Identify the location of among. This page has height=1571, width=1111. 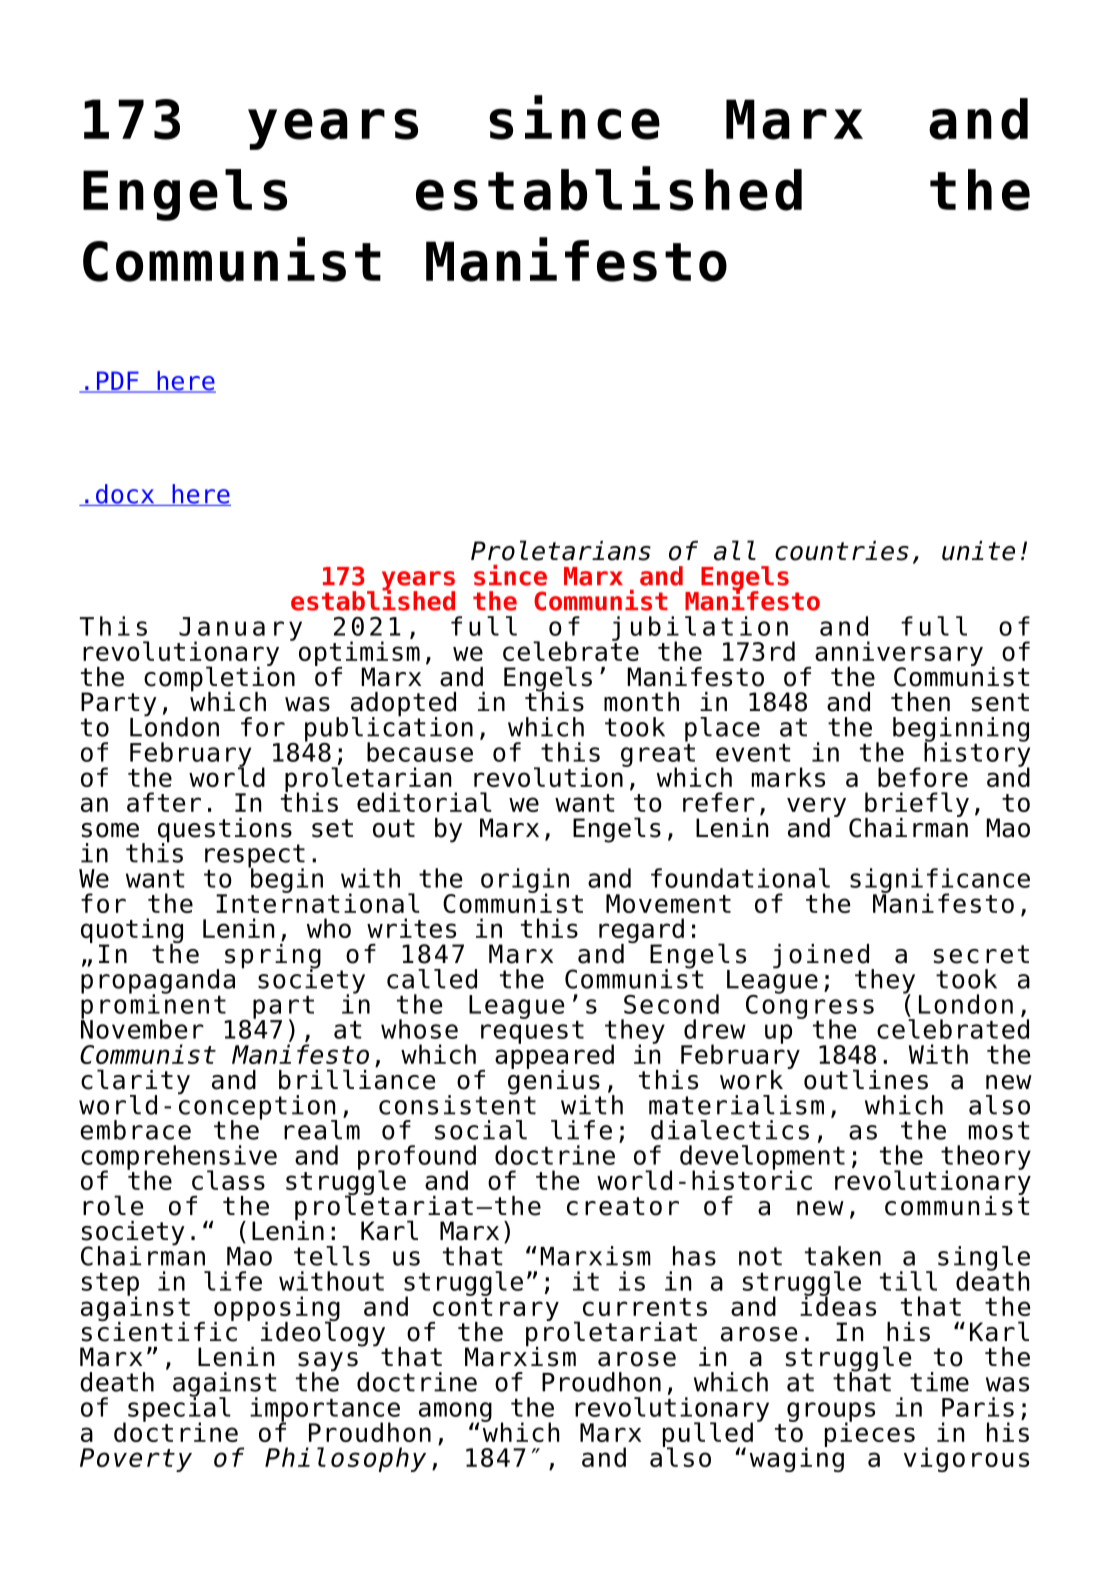
(455, 1413).
